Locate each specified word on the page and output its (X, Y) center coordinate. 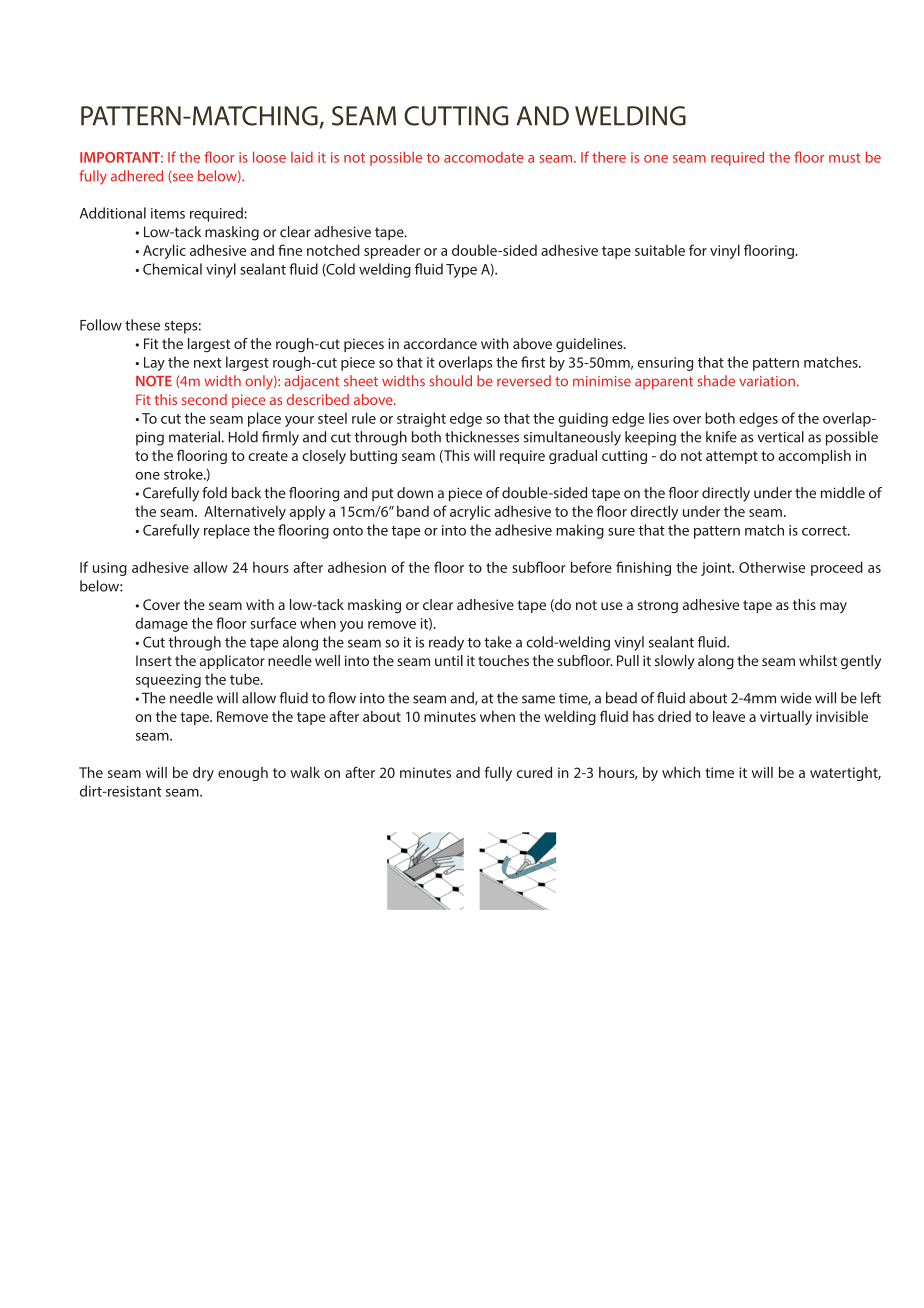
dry (203, 774)
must (845, 158)
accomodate (484, 157)
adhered (137, 176)
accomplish (814, 457)
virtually (786, 718)
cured (534, 772)
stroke (184, 474)
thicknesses (482, 437)
